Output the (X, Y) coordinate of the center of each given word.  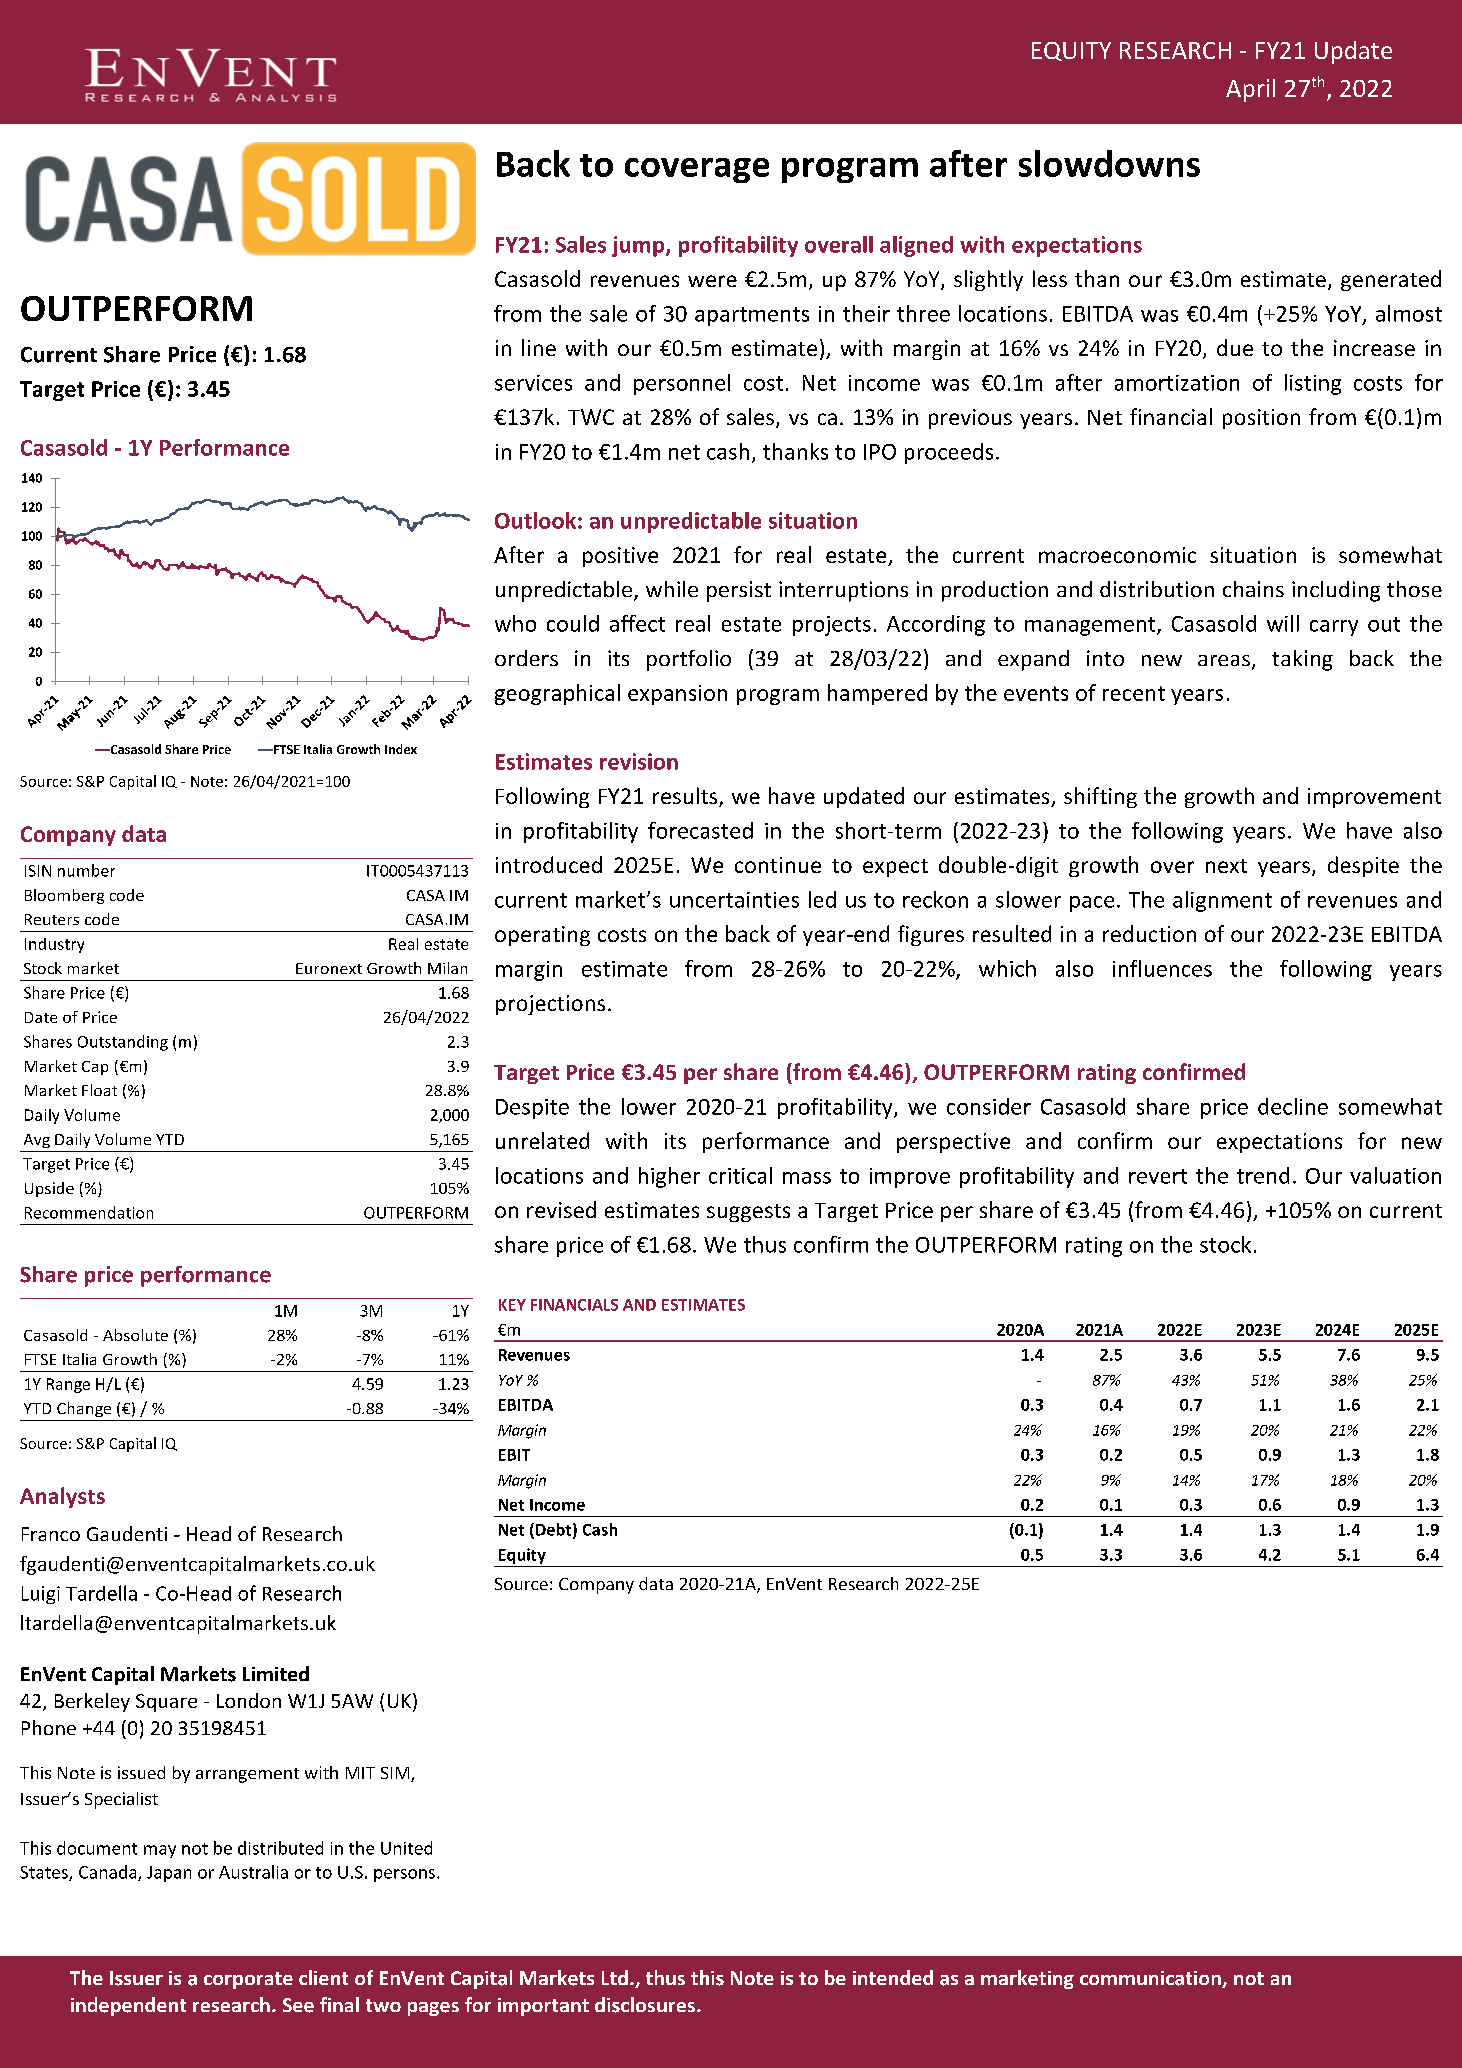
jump (639, 246)
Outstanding (123, 1043)
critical (740, 1175)
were (712, 281)
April (1250, 90)
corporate (248, 1980)
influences (1162, 968)
